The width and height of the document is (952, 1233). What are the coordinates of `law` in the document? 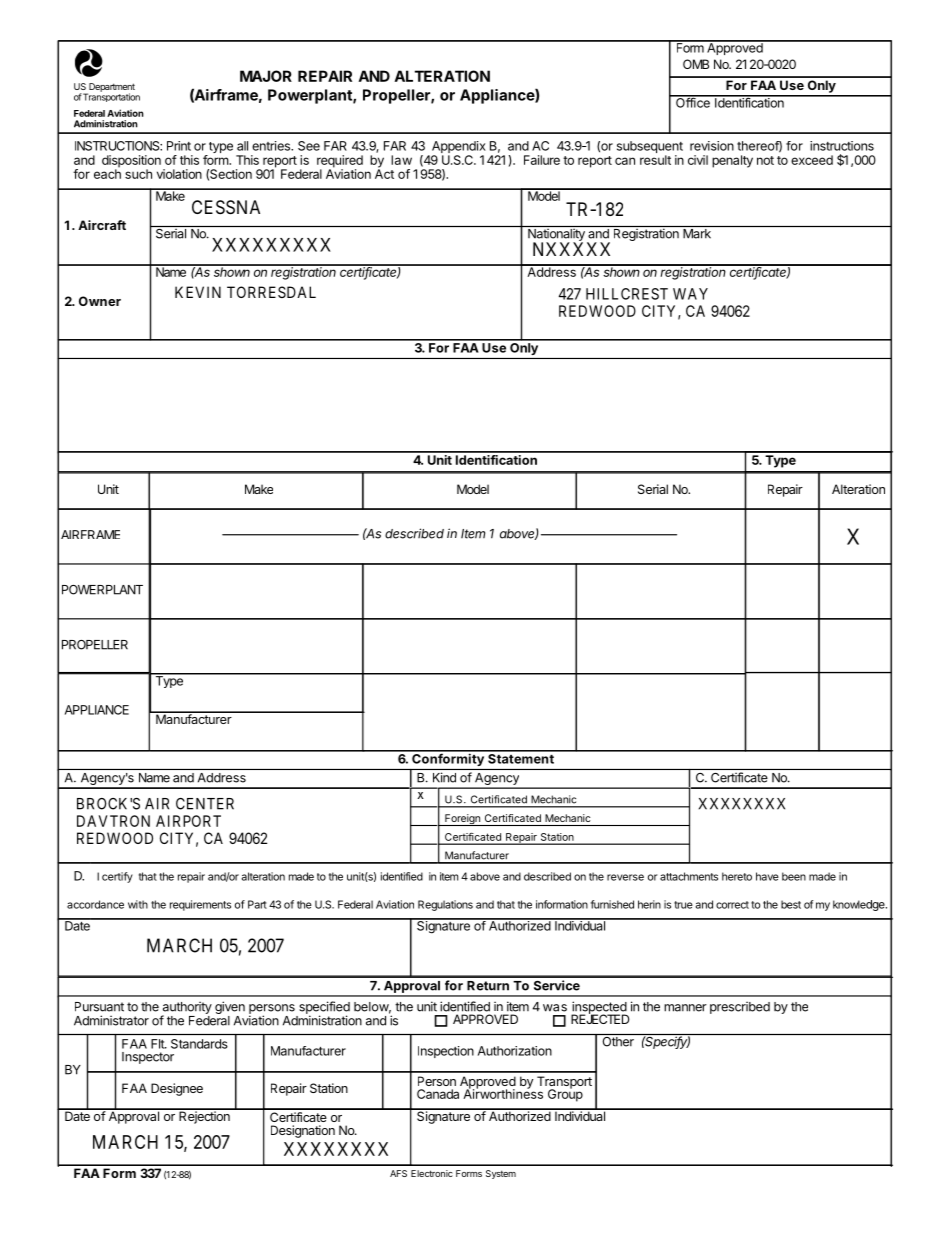 It's located at (401, 160).
